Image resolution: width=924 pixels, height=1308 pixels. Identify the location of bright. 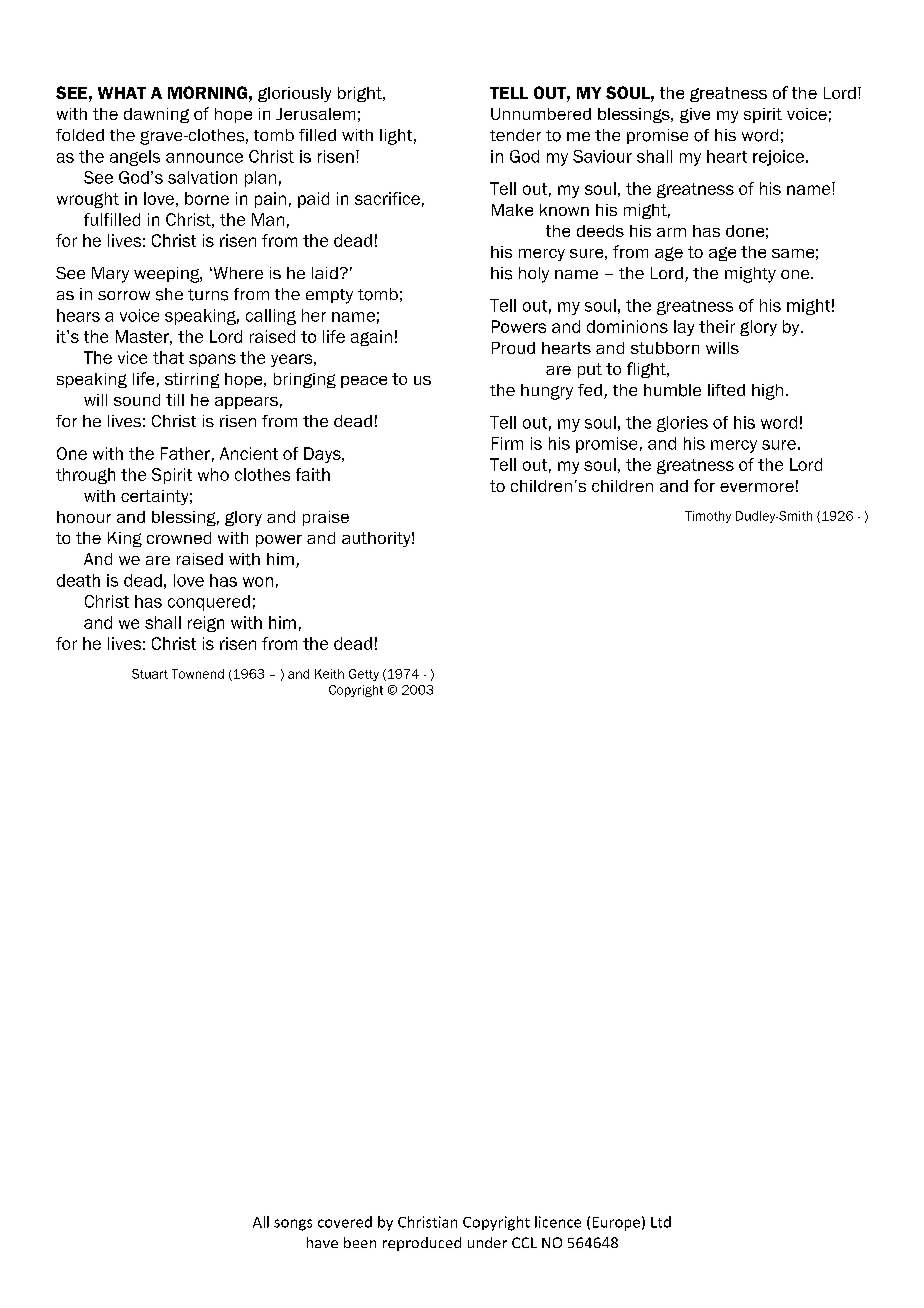
(361, 94).
